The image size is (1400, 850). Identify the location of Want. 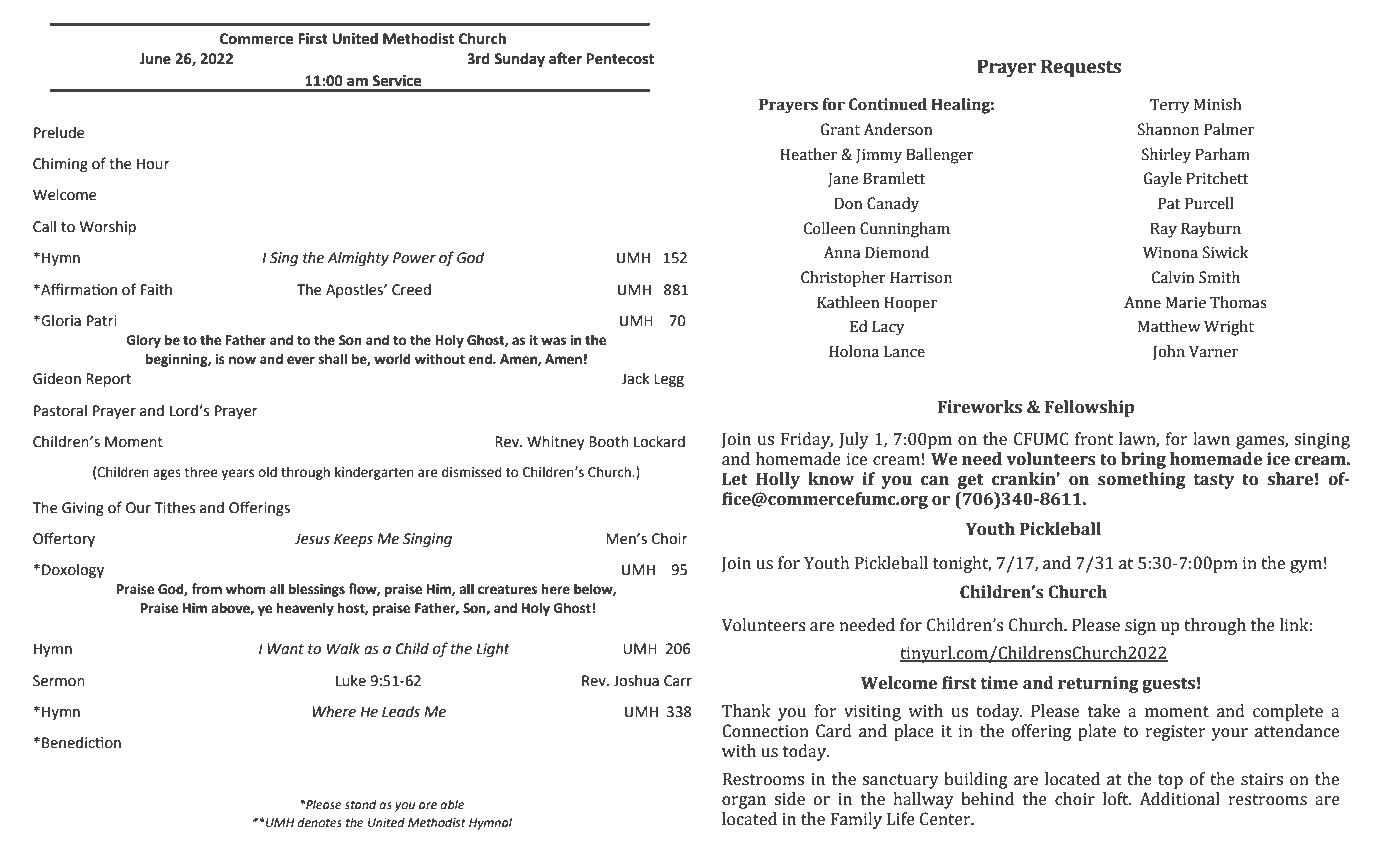
(285, 649).
